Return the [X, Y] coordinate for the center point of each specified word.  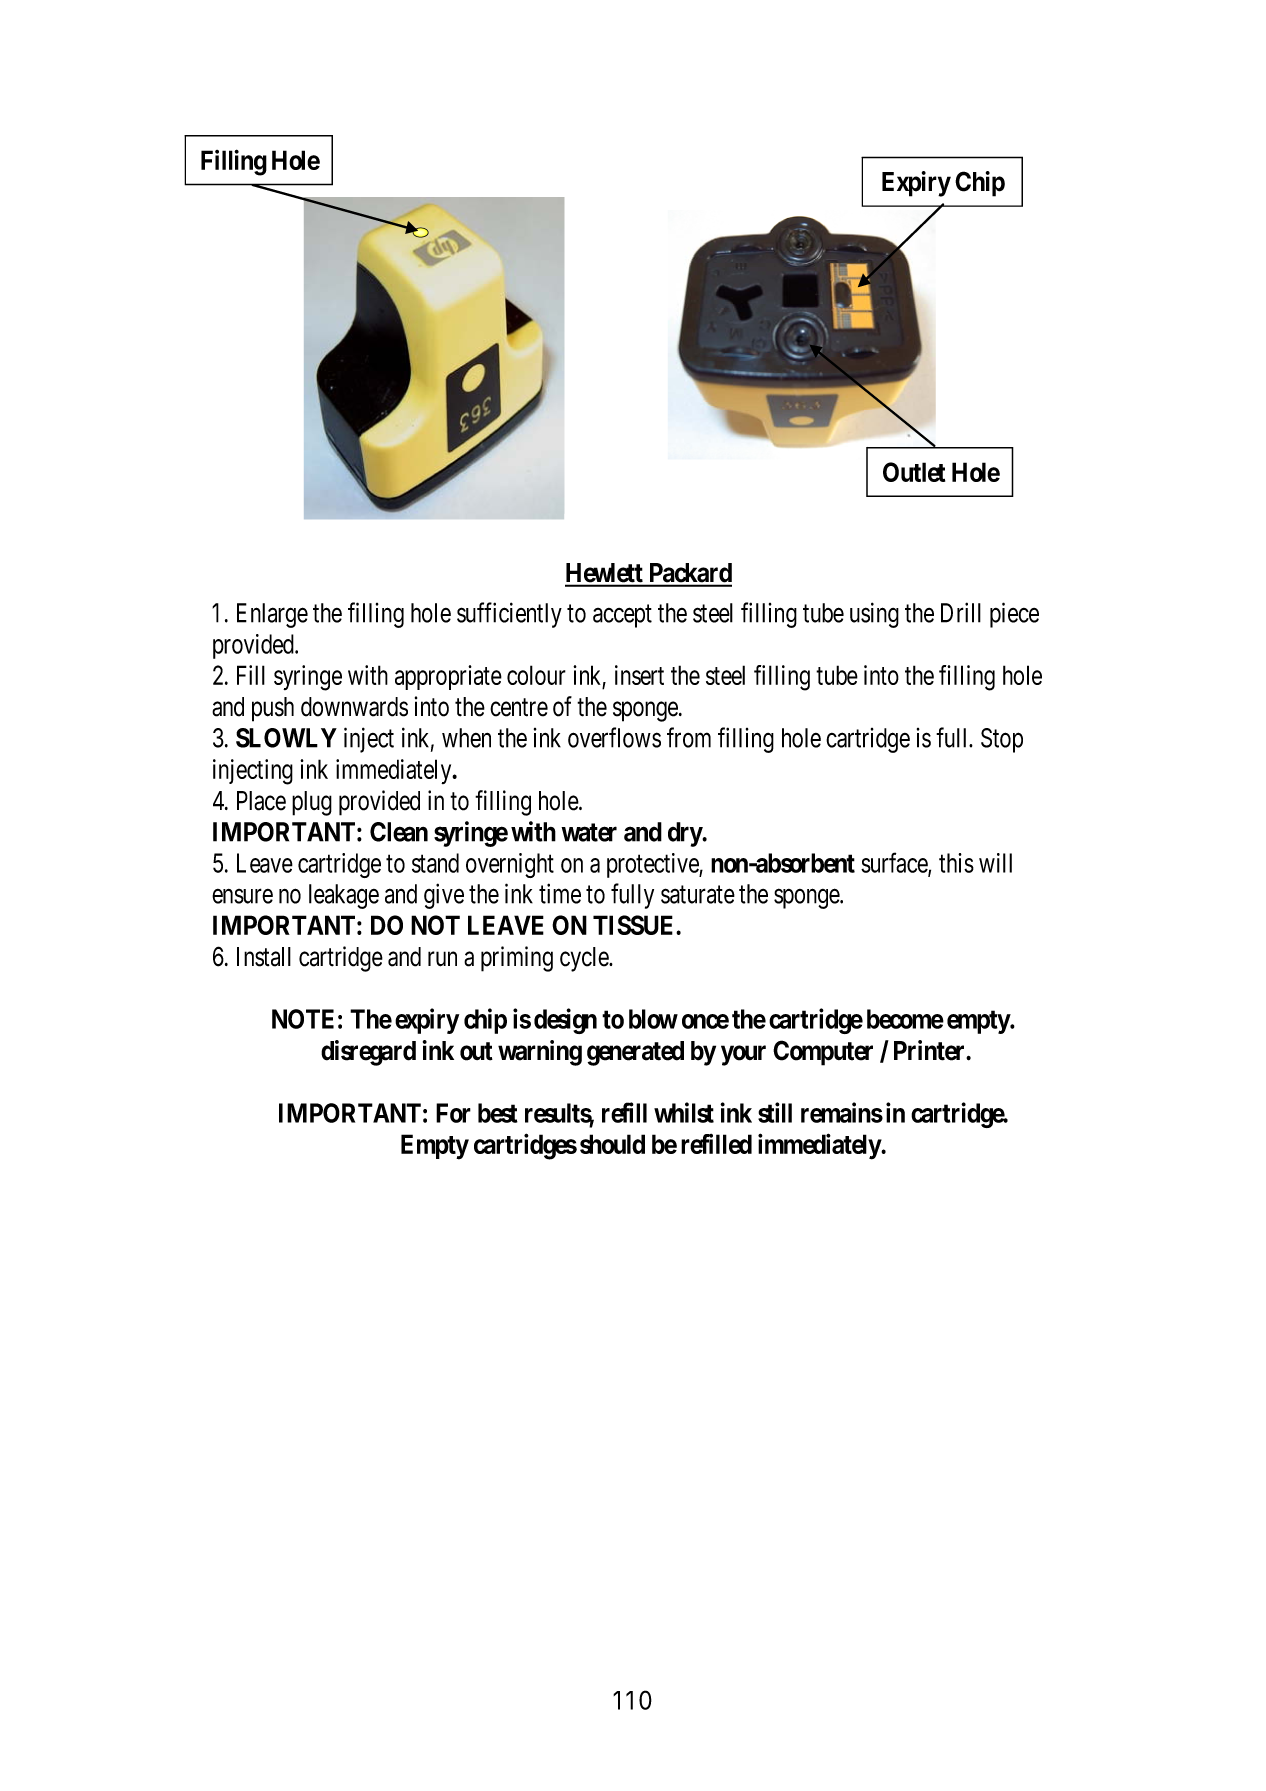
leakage [344, 896]
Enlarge [272, 615]
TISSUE [635, 925]
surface [895, 863]
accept [622, 616]
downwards [354, 707]
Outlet [914, 472]
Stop [1002, 740]
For [453, 1113]
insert [639, 675]
